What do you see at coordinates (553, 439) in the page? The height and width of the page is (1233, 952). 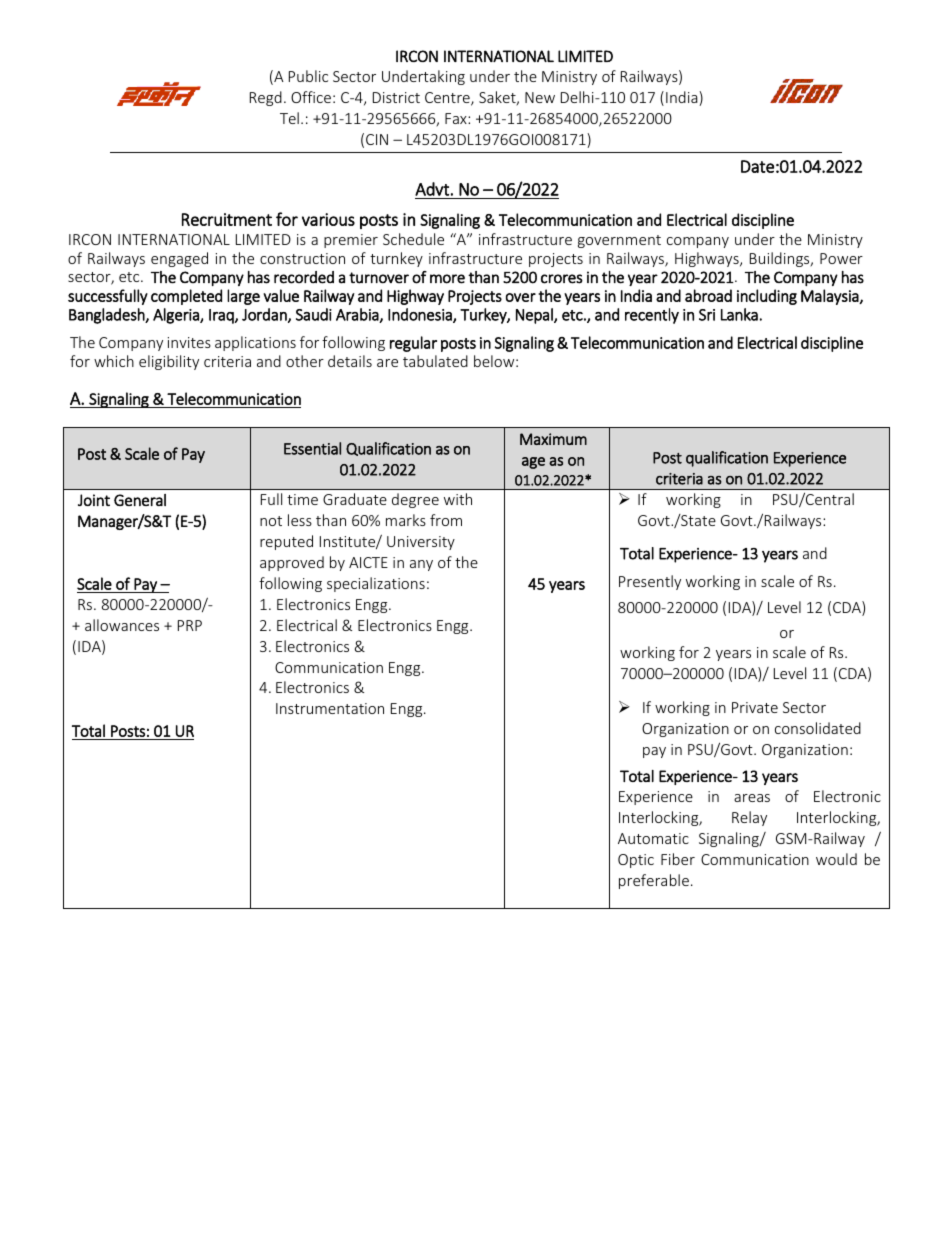 I see `Maximum` at bounding box center [553, 439].
